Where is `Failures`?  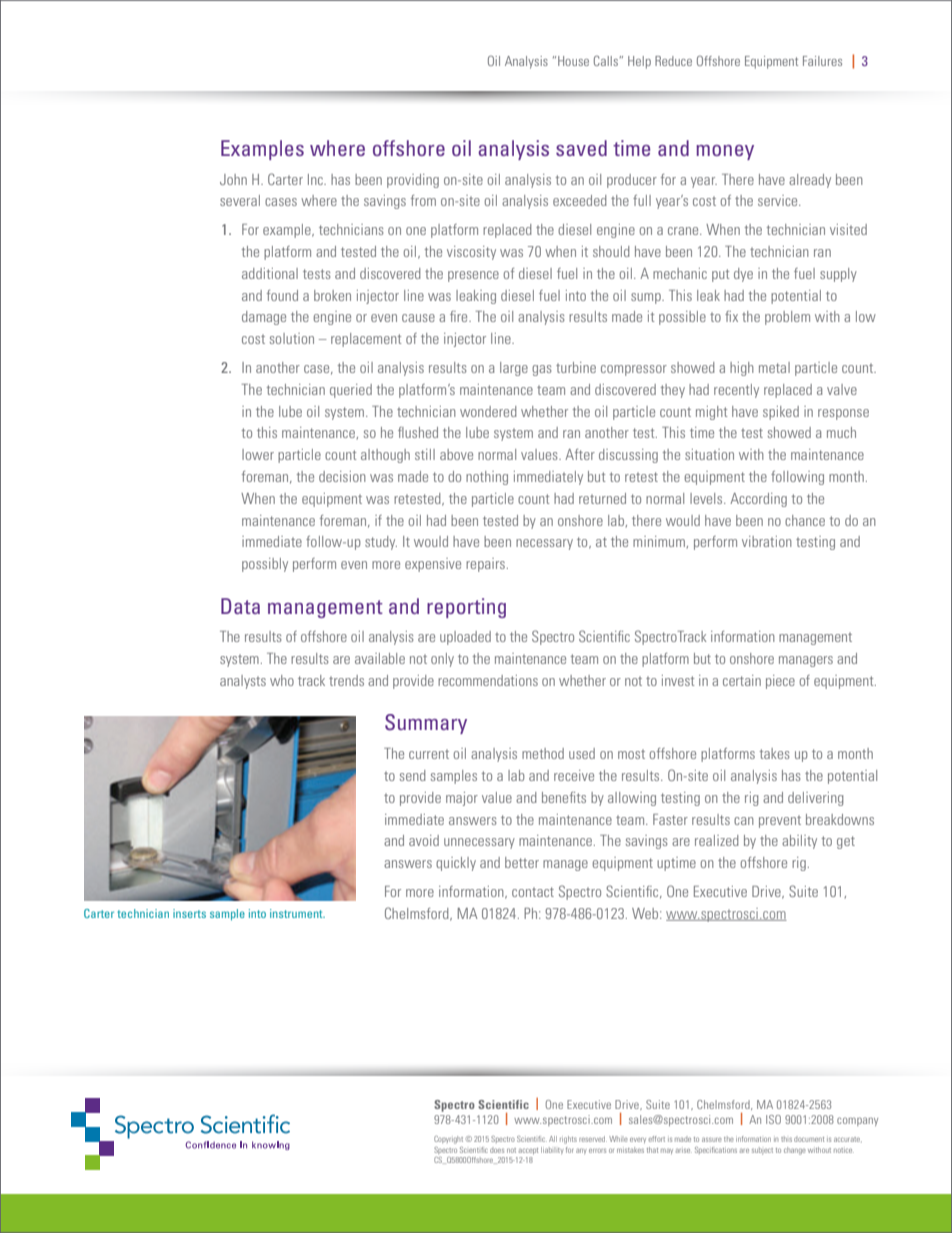 Failures is located at coordinates (822, 61).
